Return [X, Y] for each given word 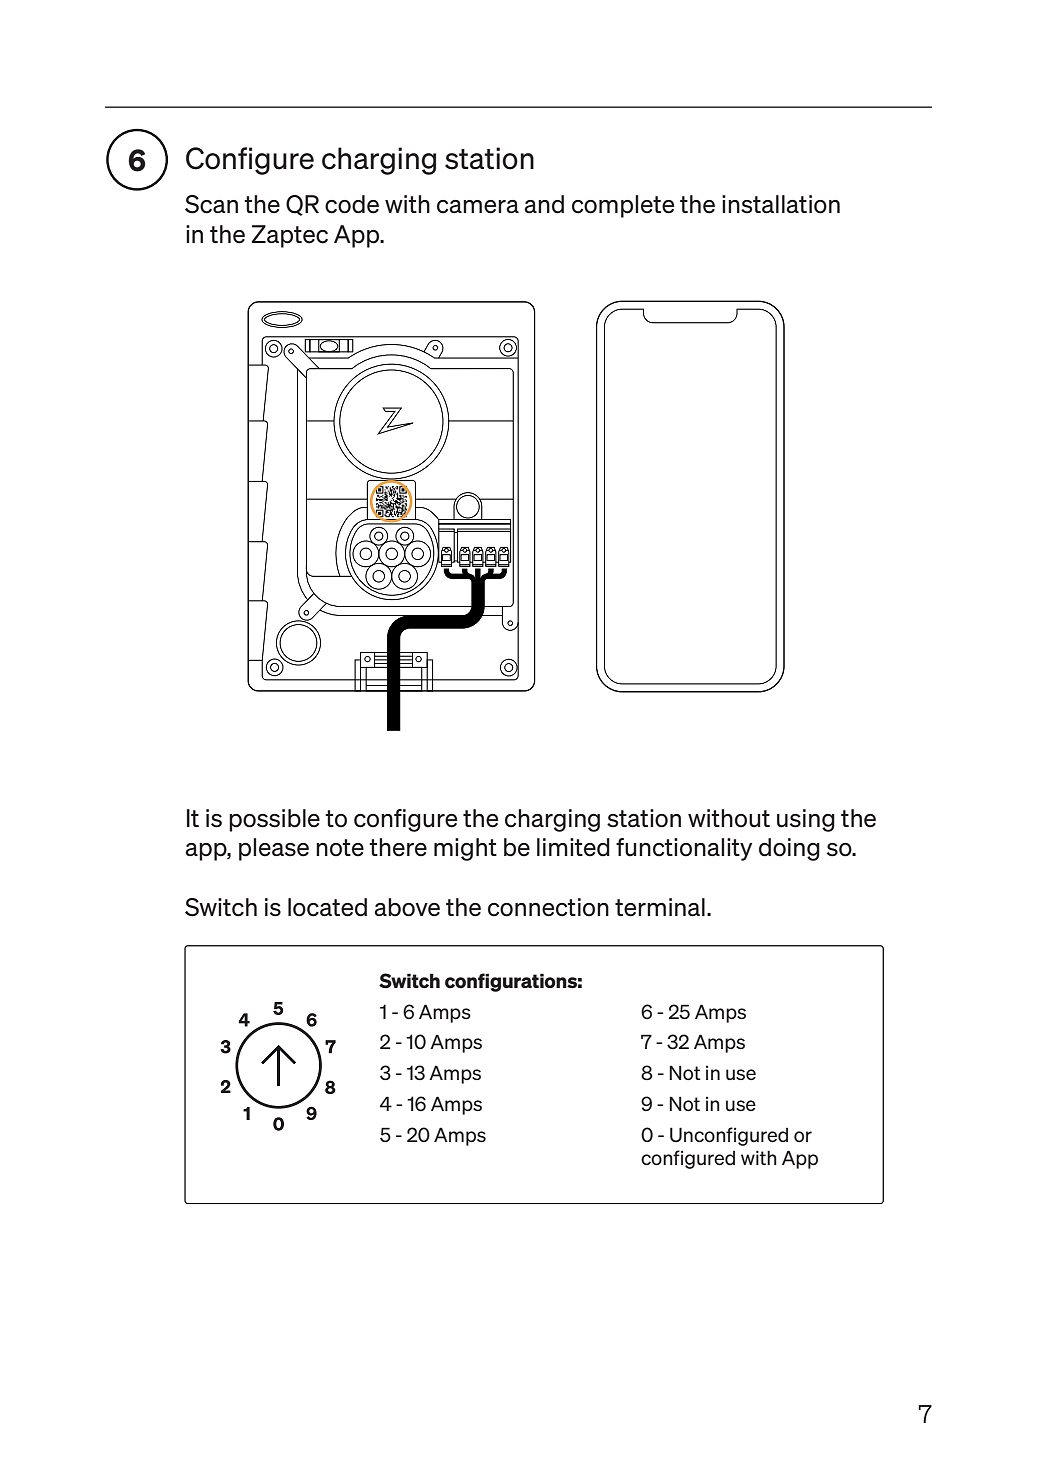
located [327, 907]
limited [573, 847]
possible [274, 820]
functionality [684, 849]
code [352, 204]
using [806, 820]
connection [548, 907]
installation [781, 204]
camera [478, 207]
